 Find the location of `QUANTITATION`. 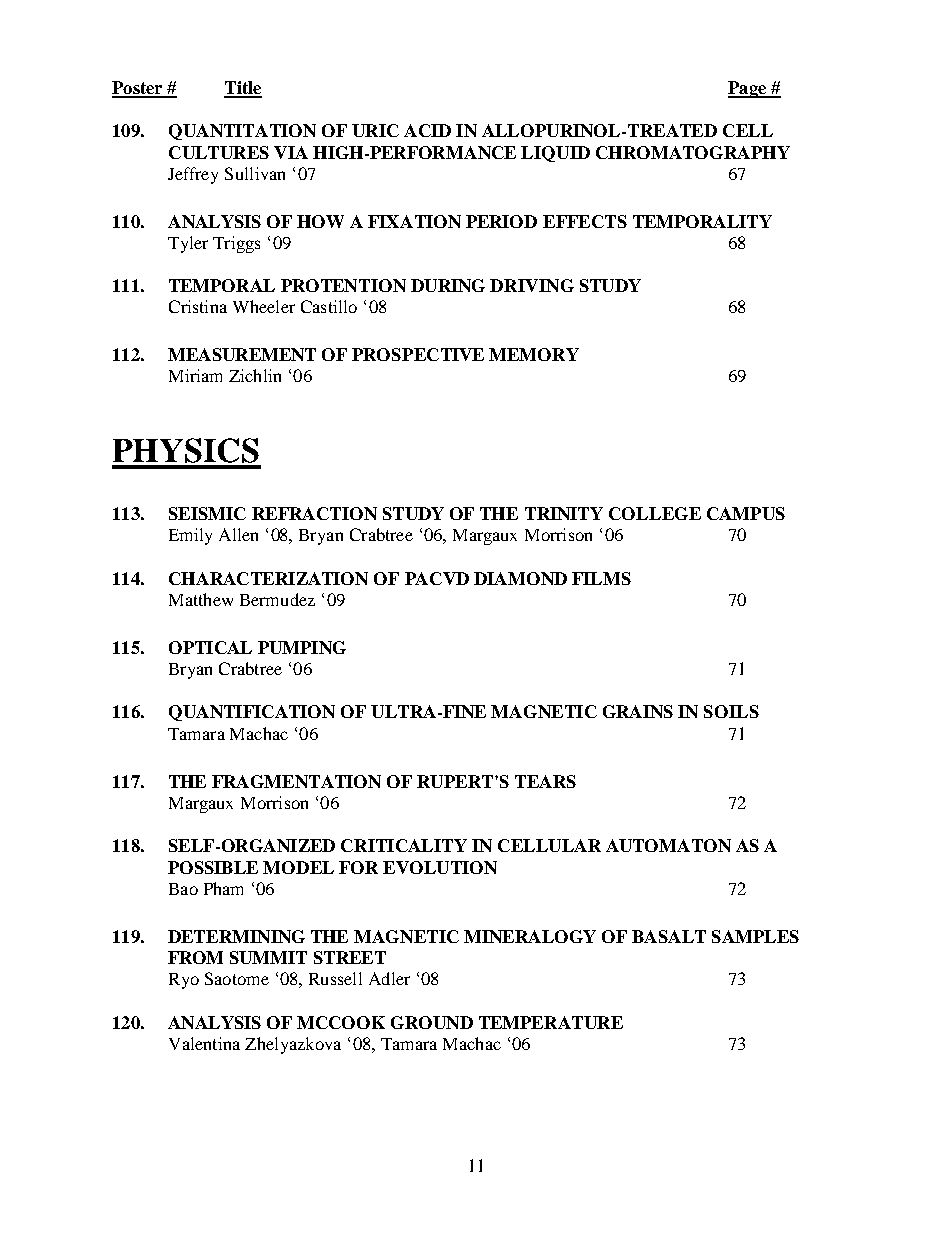

QUANTITATION is located at coordinates (242, 132).
